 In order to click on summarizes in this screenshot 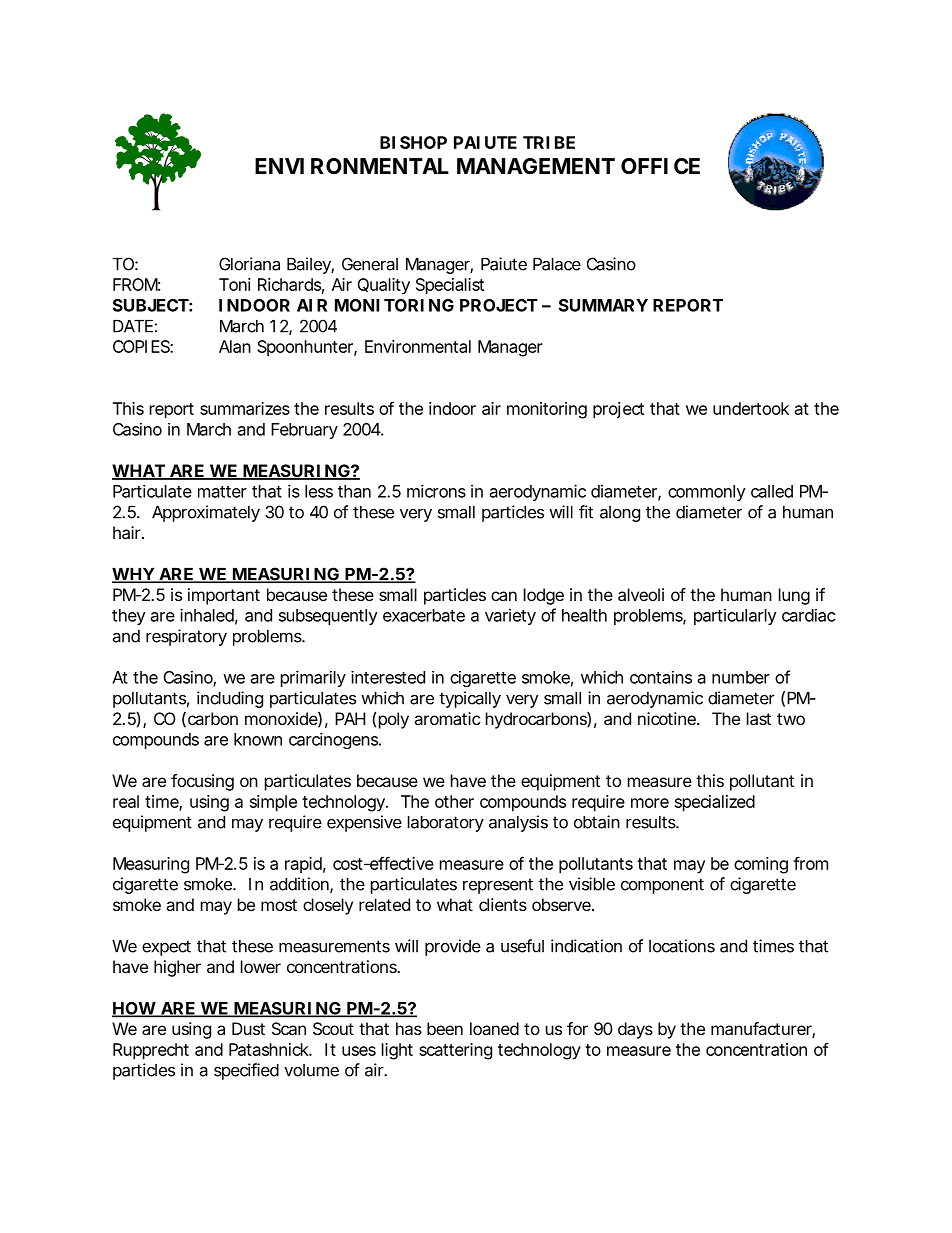, I will do `click(245, 408)`.
